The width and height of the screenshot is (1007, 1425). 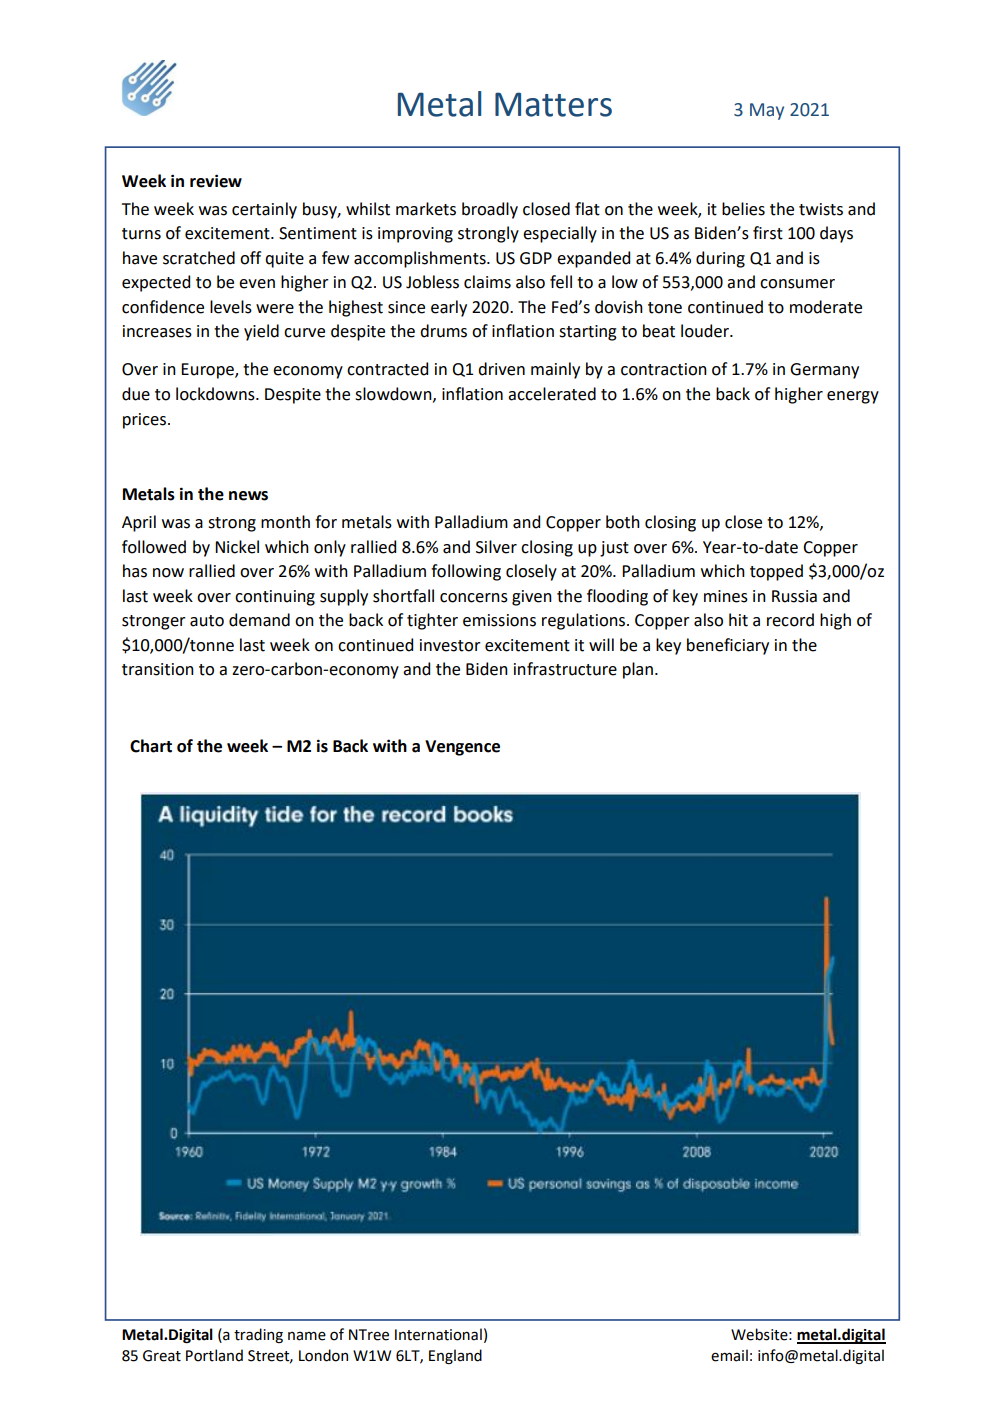 I want to click on trading, so click(x=258, y=1335).
